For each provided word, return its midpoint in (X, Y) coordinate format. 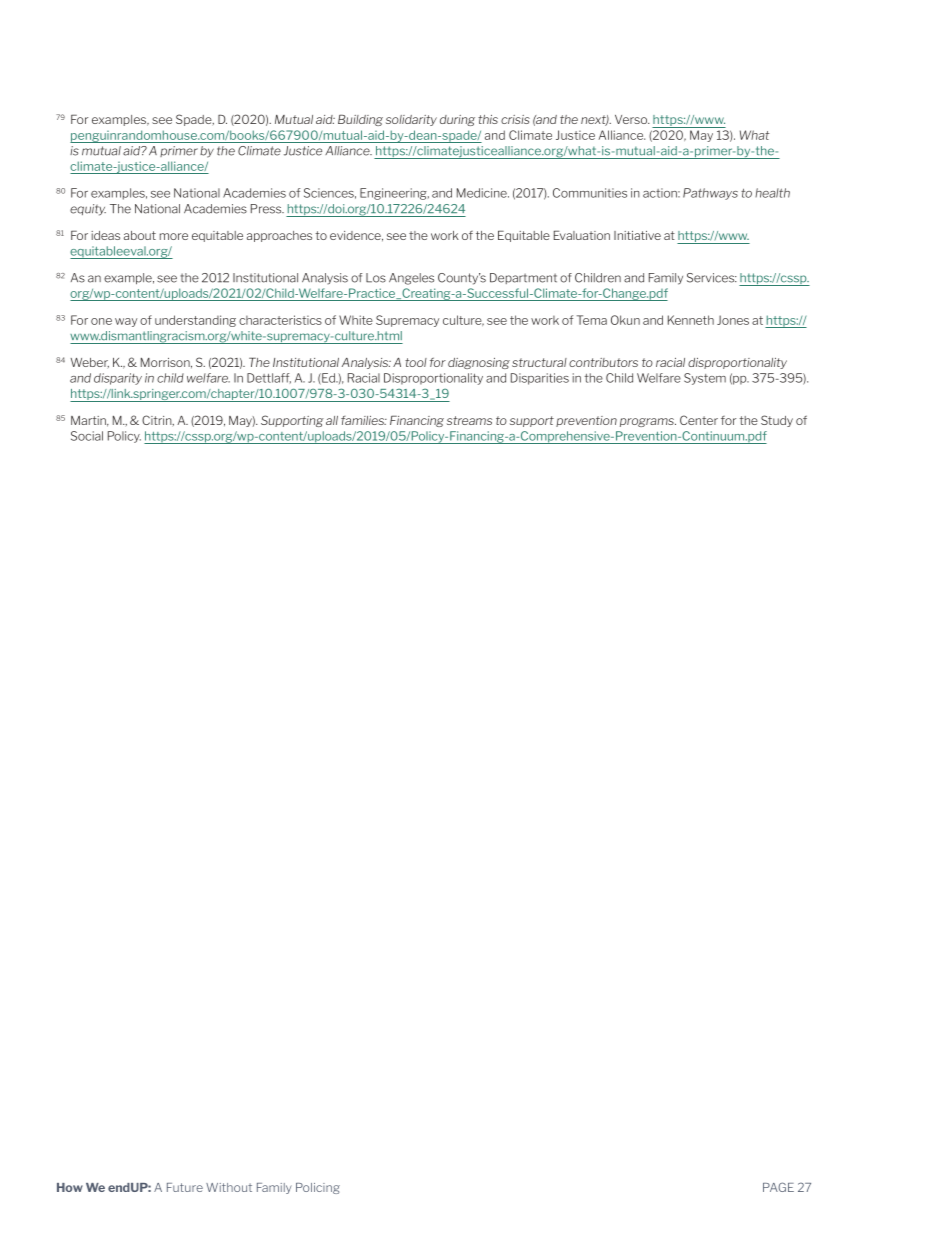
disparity (118, 379)
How (70, 1187)
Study (777, 421)
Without (229, 1187)
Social (87, 436)
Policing (318, 1188)
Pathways (710, 194)
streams (469, 420)
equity (88, 210)
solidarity (411, 120)
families (363, 420)
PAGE (778, 1187)
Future (185, 1187)
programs (648, 422)
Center (699, 420)
